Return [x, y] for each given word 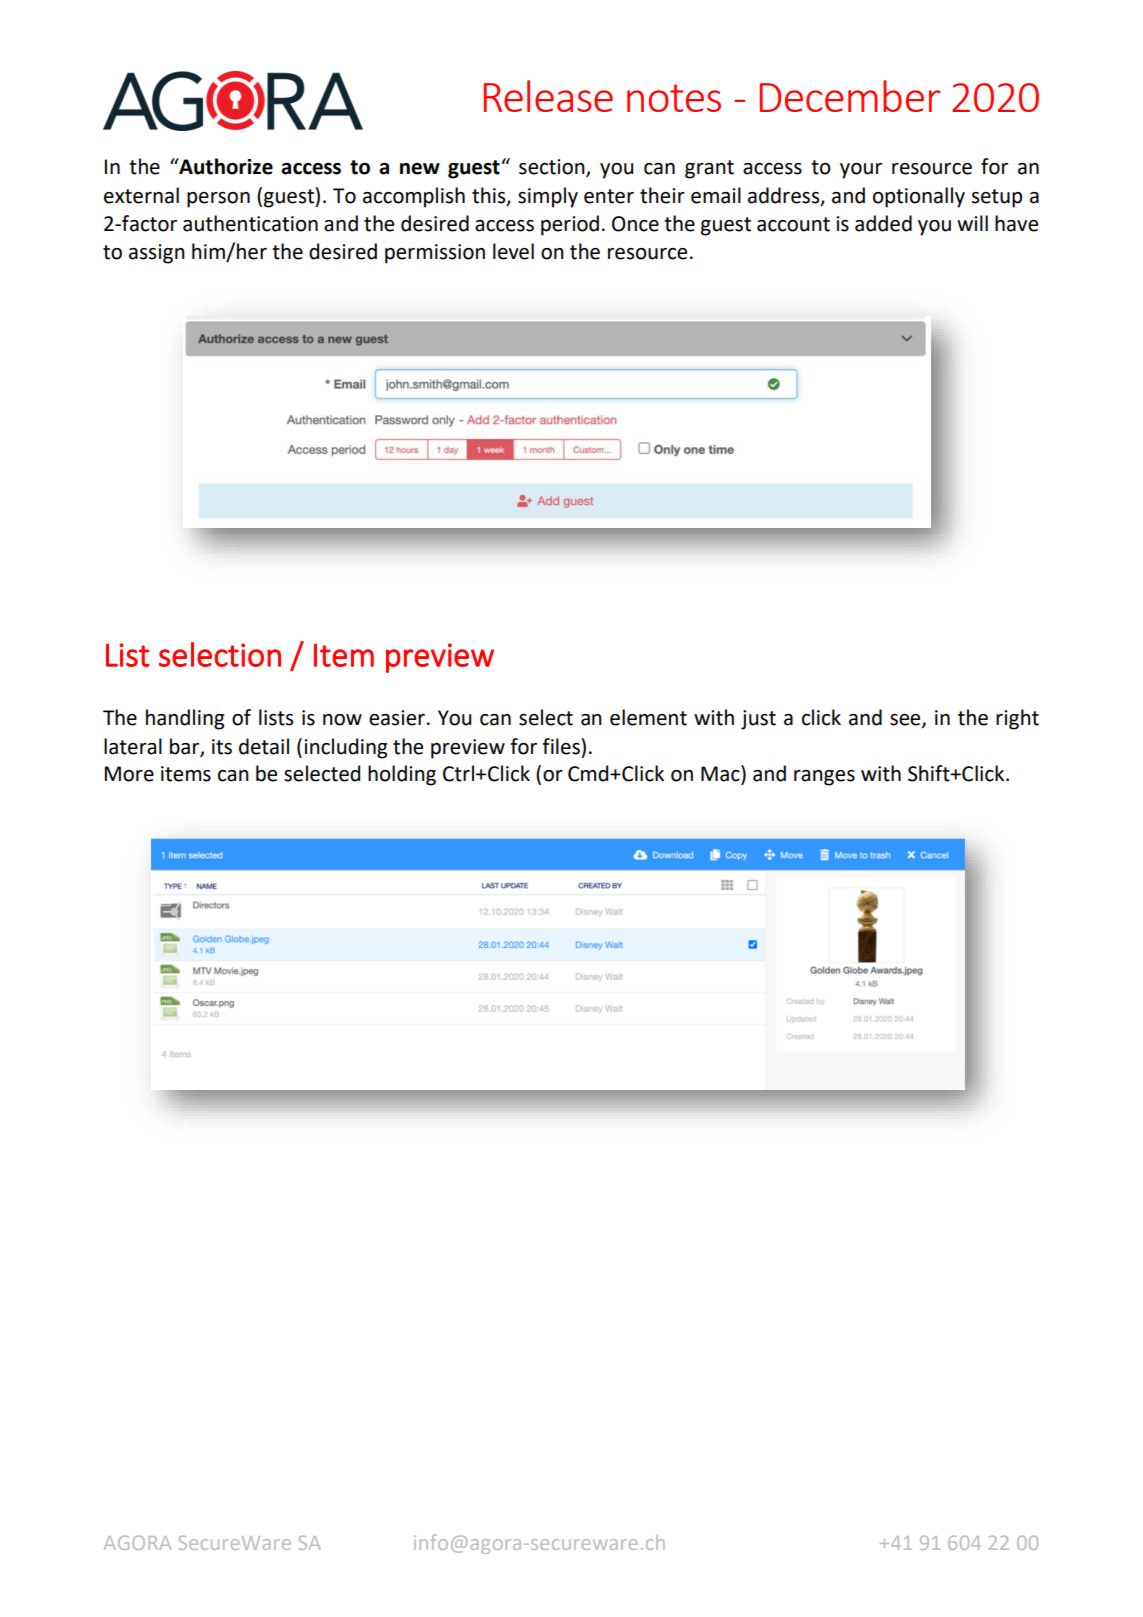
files [562, 746]
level [513, 251]
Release [548, 96]
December [849, 96]
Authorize [225, 166]
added [883, 223]
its [222, 747]
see [906, 721]
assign [157, 254]
